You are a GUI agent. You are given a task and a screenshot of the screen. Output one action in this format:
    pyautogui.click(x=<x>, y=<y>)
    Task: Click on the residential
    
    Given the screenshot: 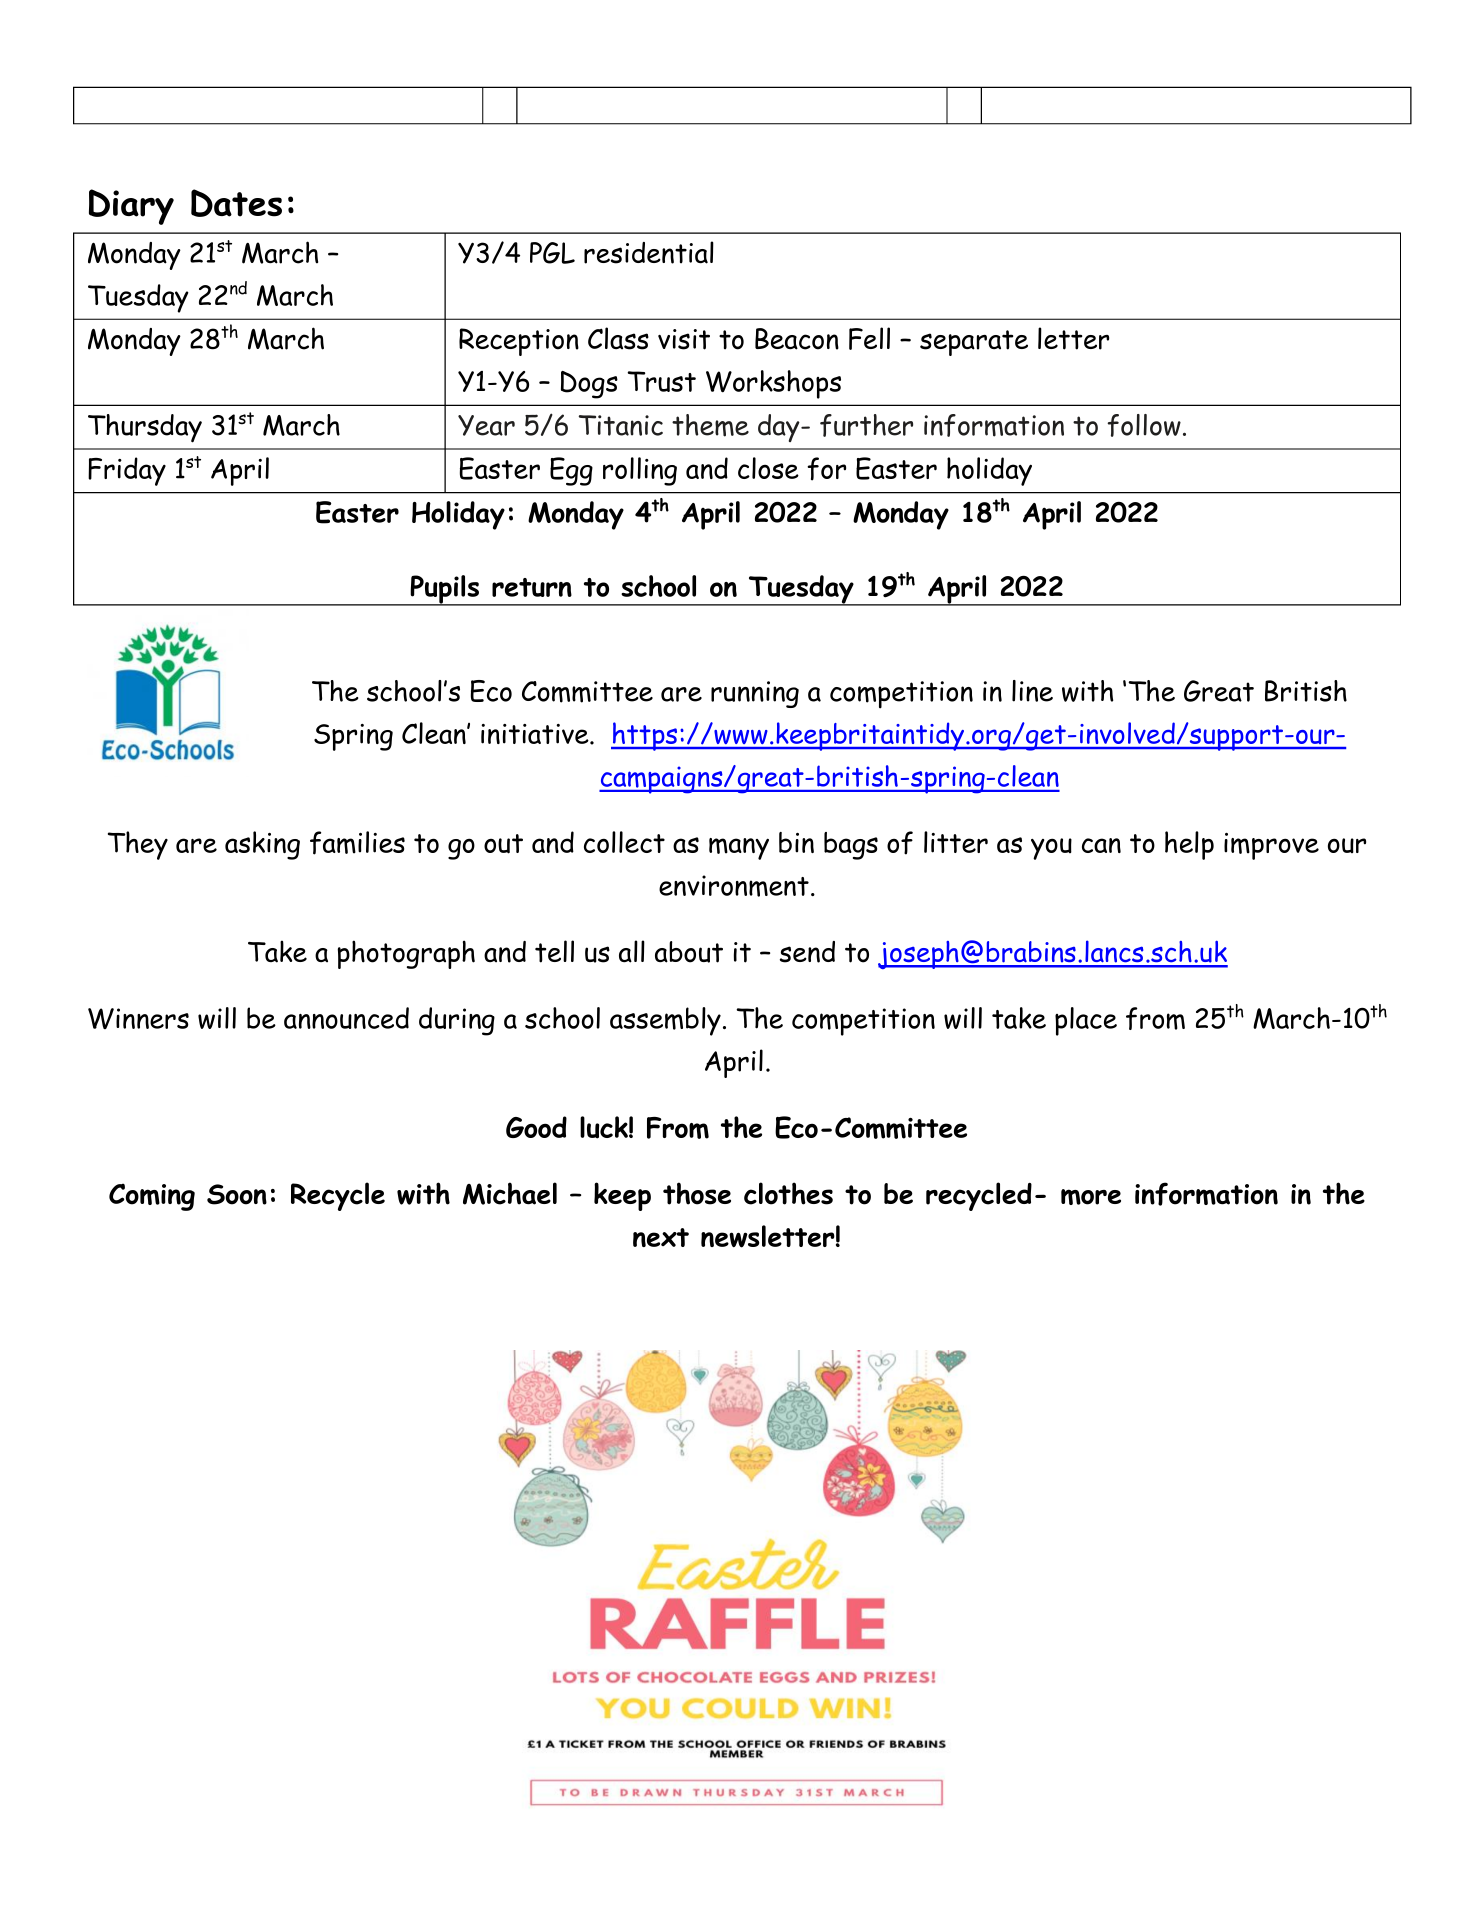 What is the action you would take?
    pyautogui.click(x=649, y=252)
